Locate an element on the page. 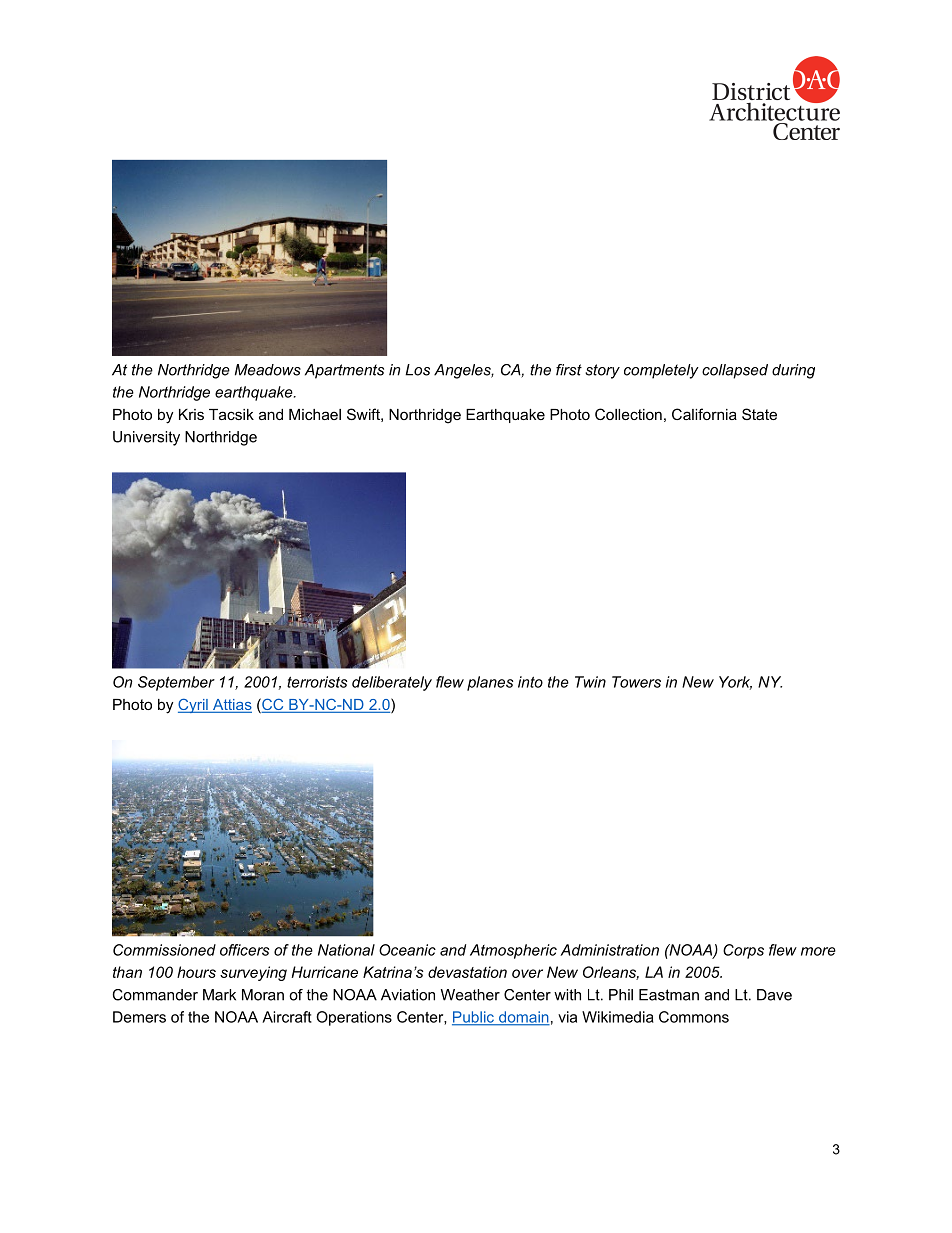 The width and height of the image is (952, 1233). collapsed is located at coordinates (735, 371).
